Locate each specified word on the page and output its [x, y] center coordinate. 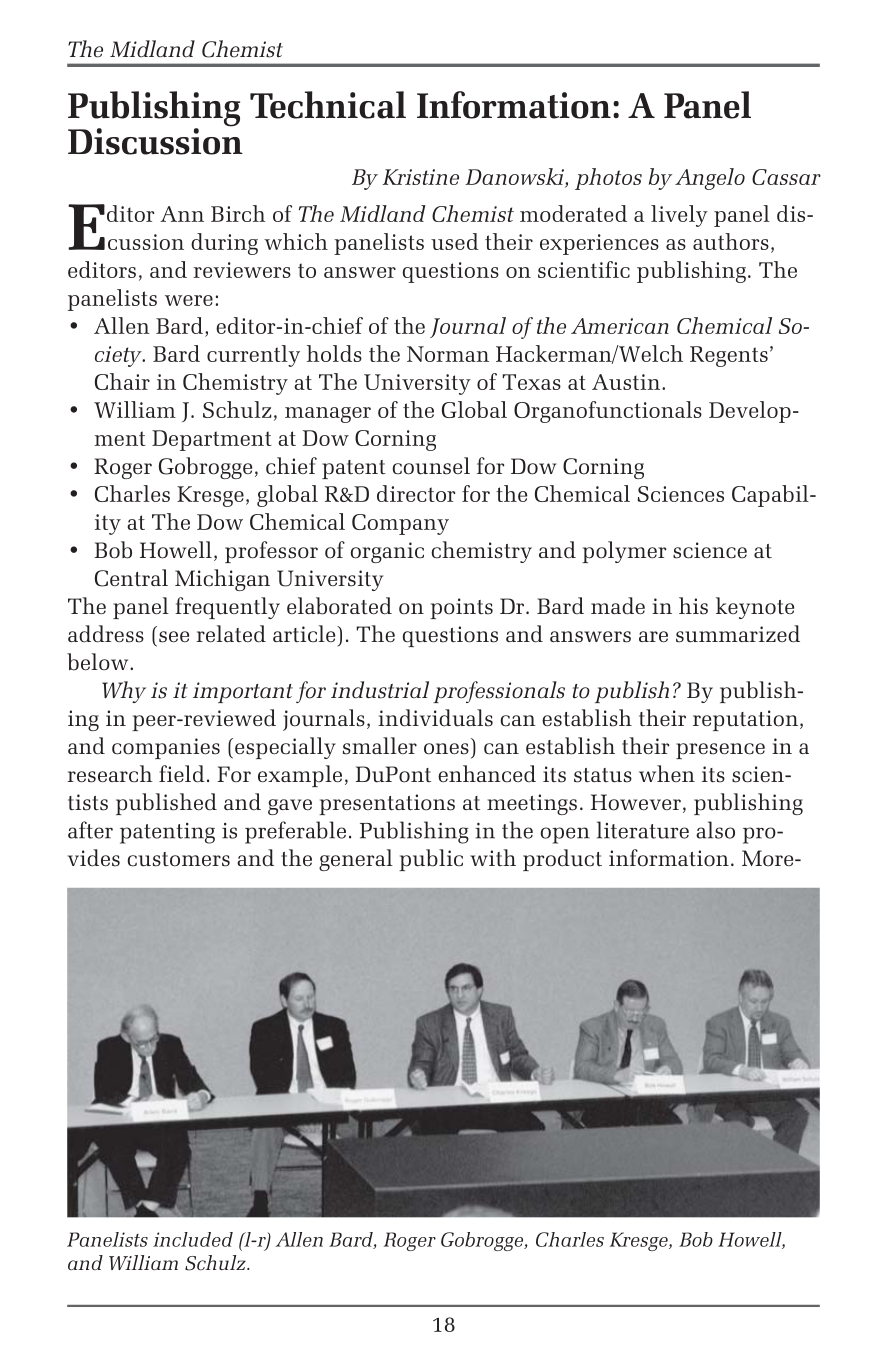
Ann [182, 214]
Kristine [420, 177]
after [90, 830]
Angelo [710, 179]
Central [131, 578]
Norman [448, 354]
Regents [729, 356]
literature [643, 830]
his [693, 606]
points [461, 608]
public [431, 860]
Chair [122, 381]
